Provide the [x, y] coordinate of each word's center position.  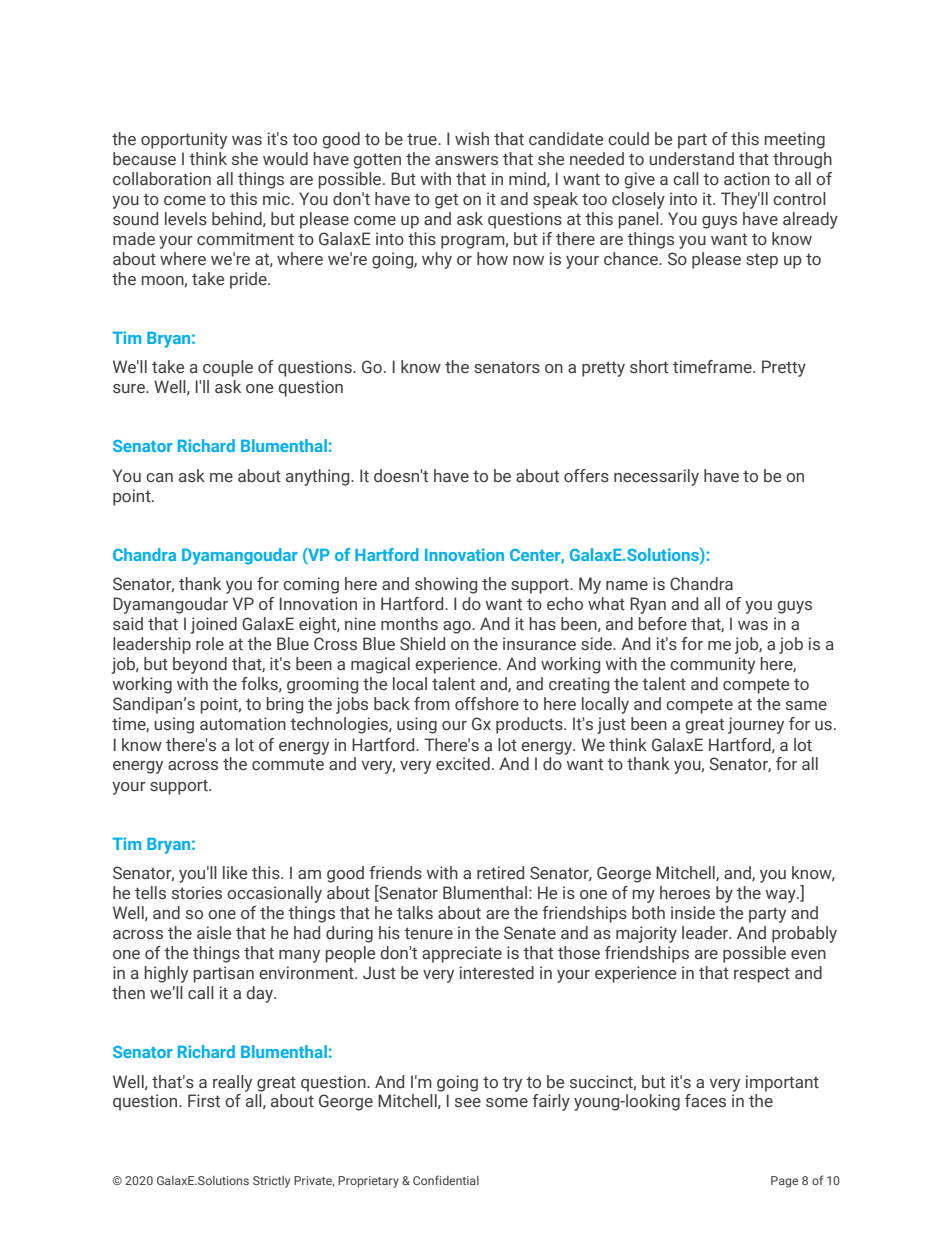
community [712, 665]
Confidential [446, 1180]
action [747, 179]
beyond [200, 665]
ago [458, 627]
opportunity [184, 140]
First [204, 1100]
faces [705, 1101]
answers [466, 161]
